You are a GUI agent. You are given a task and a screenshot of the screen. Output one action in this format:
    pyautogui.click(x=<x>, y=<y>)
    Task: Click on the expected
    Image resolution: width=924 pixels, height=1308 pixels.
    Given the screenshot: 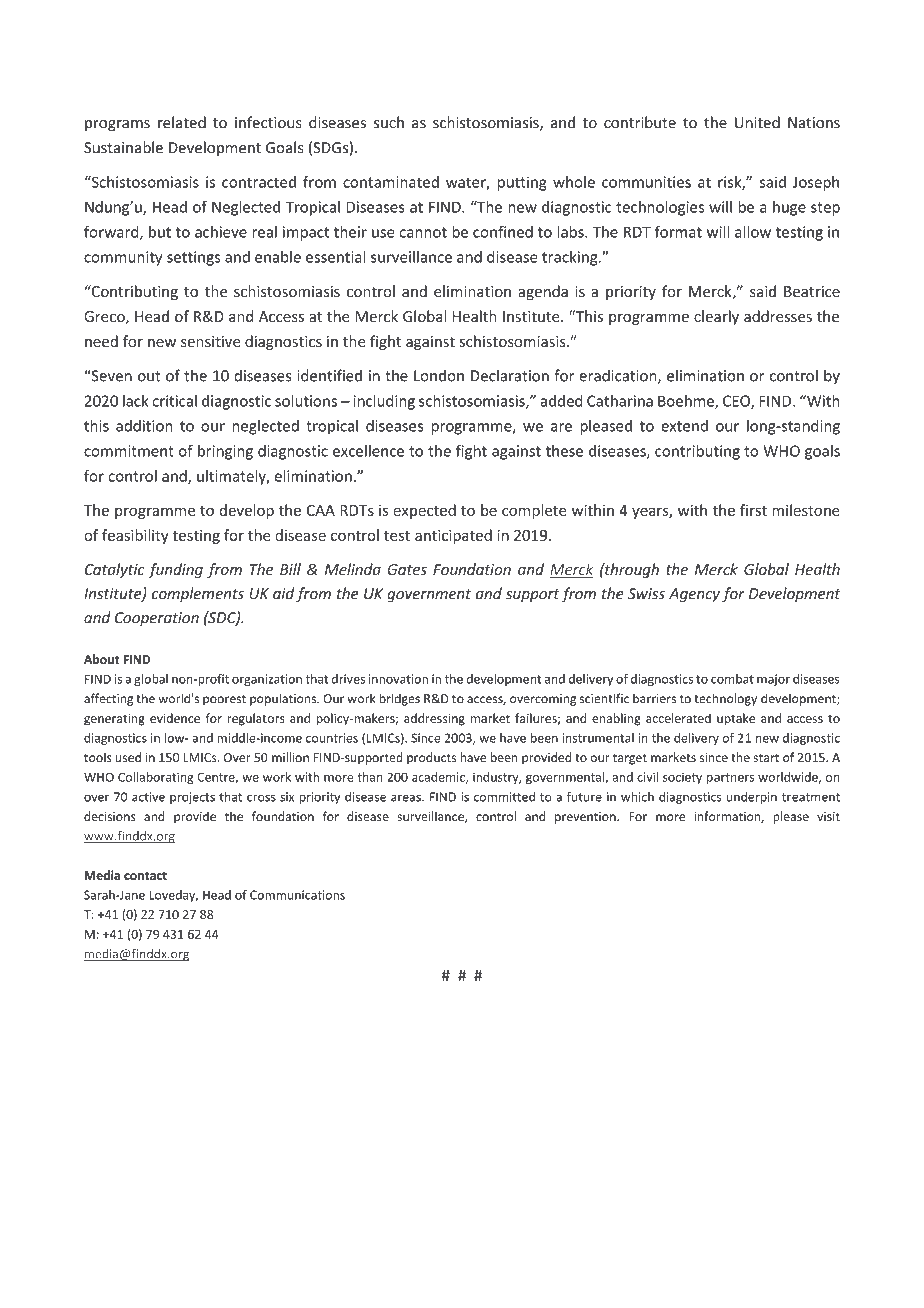 What is the action you would take?
    pyautogui.click(x=424, y=511)
